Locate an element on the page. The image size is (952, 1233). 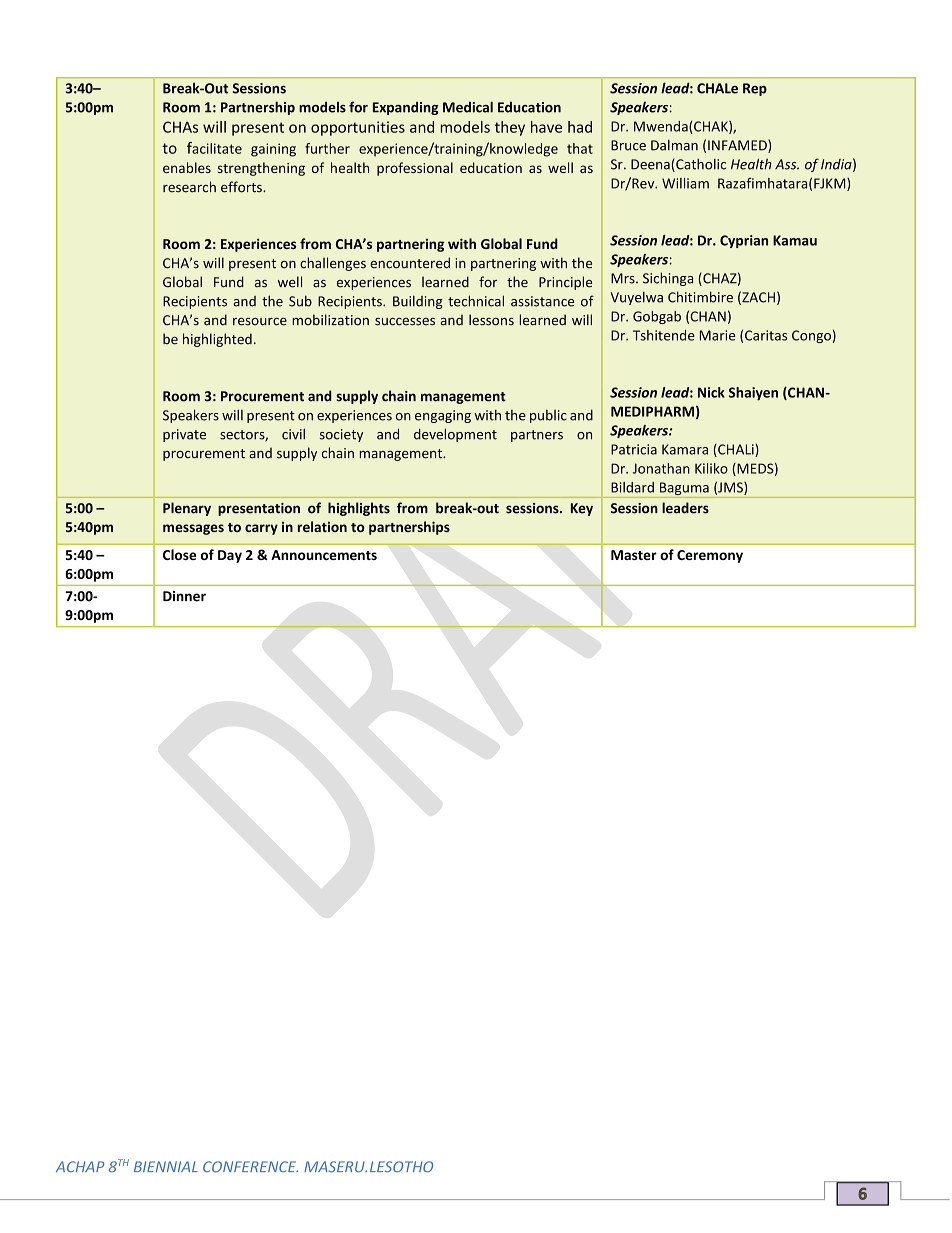
they is located at coordinates (510, 128).
